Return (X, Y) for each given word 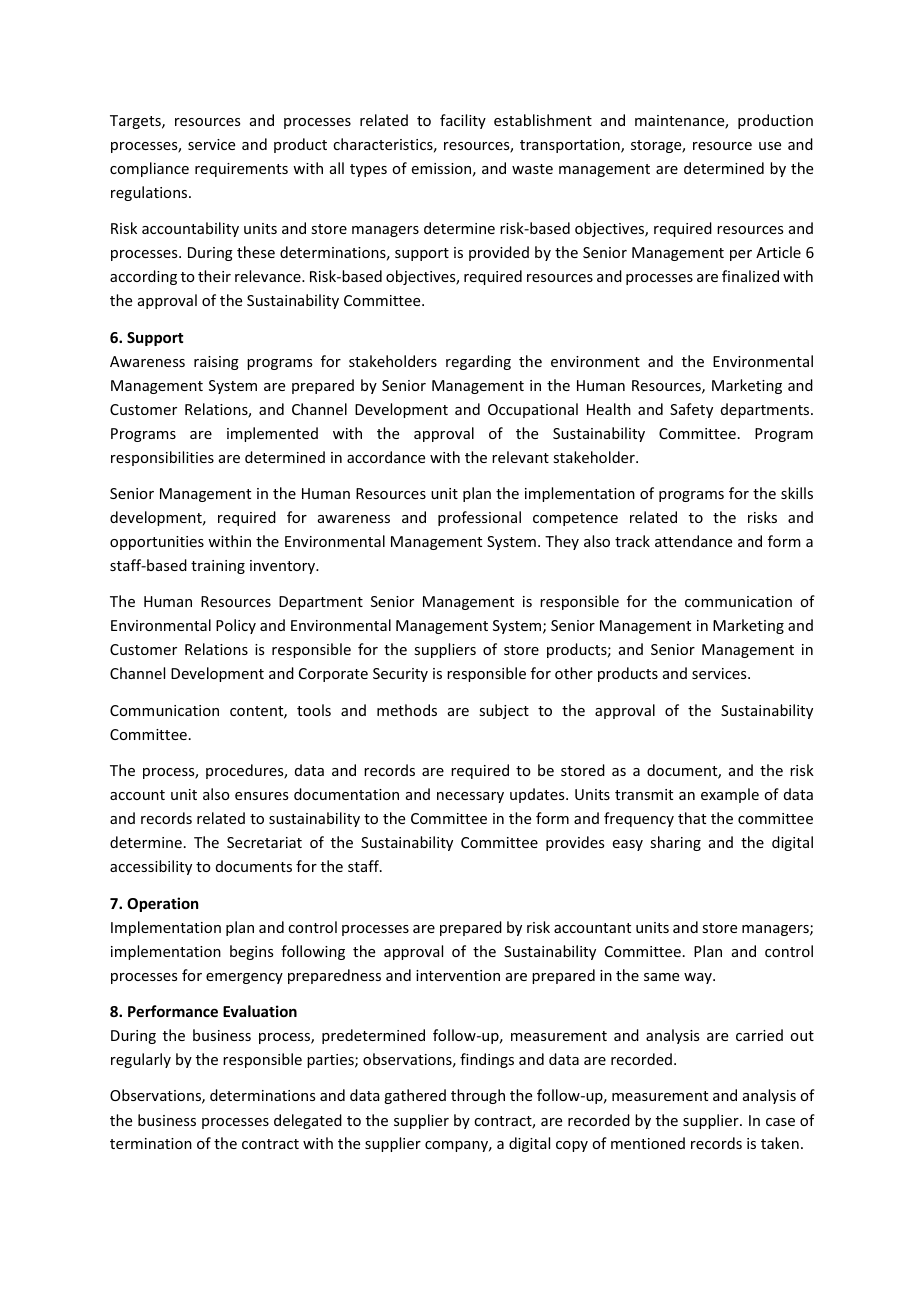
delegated (308, 1121)
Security (400, 675)
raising (216, 363)
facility (463, 121)
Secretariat (264, 842)
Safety (691, 410)
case (780, 1122)
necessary (470, 797)
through (478, 1096)
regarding (478, 362)
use (770, 146)
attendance (693, 541)
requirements (241, 170)
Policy (236, 626)
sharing (675, 843)
